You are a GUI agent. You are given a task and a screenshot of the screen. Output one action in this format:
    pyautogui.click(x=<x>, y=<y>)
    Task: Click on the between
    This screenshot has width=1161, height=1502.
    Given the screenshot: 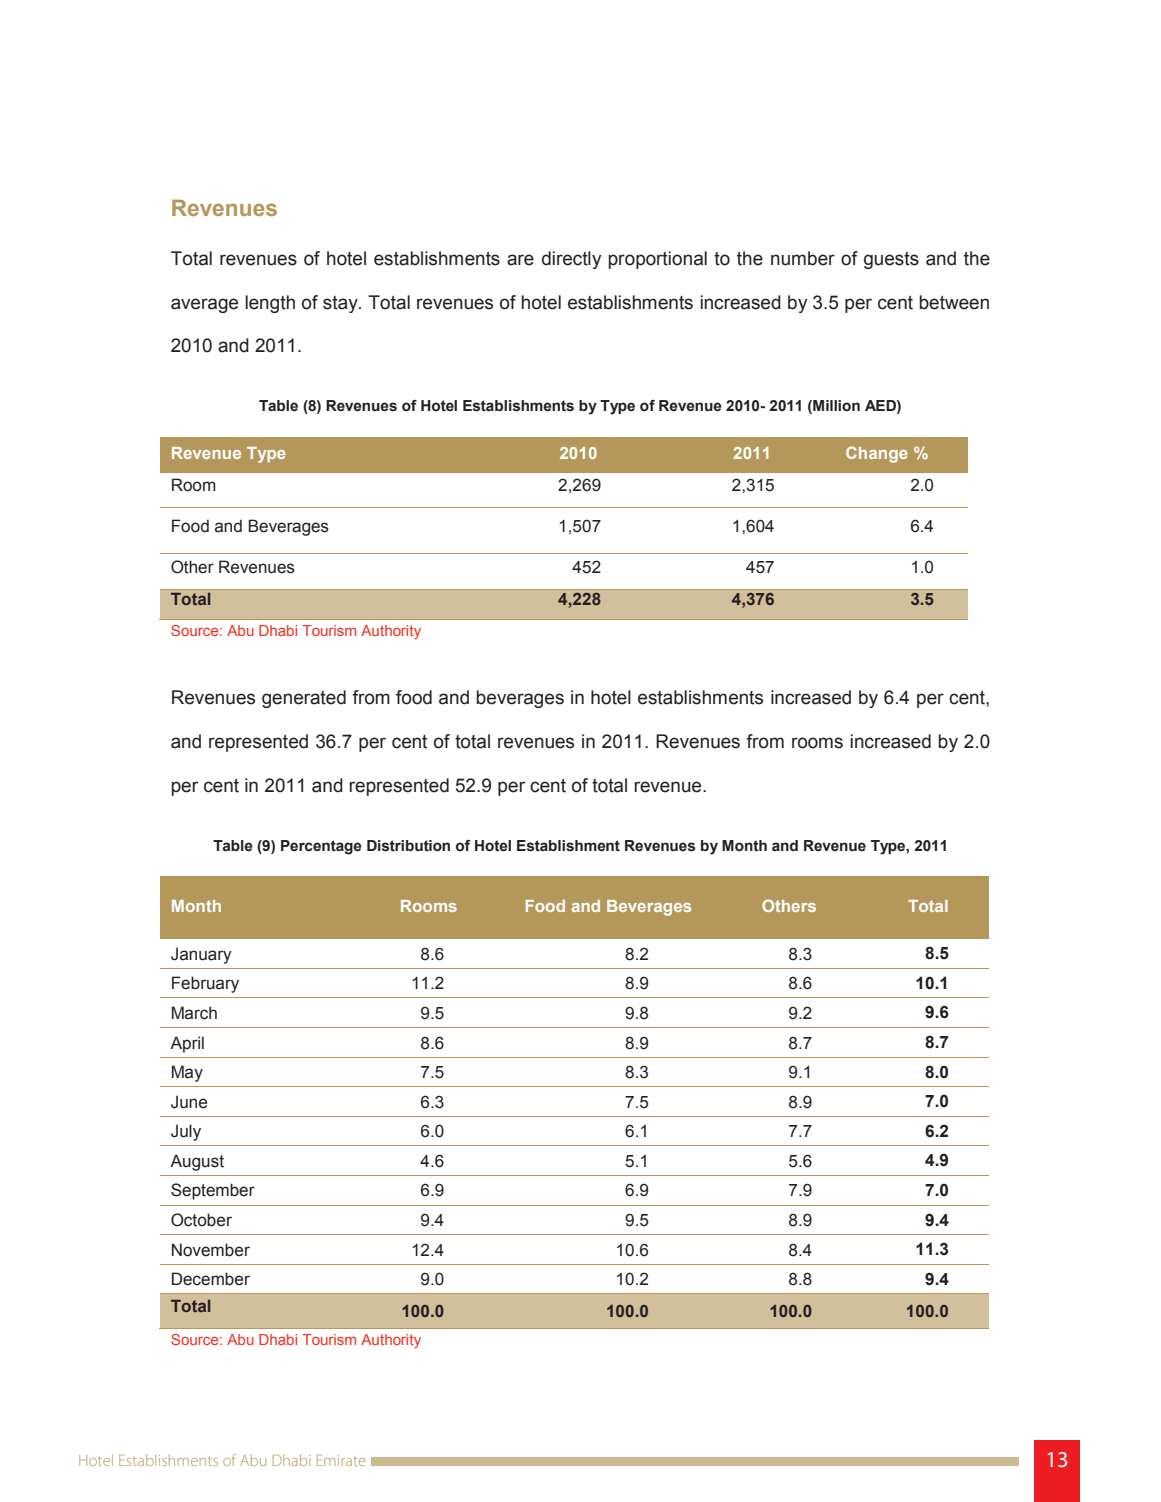 What is the action you would take?
    pyautogui.click(x=954, y=302)
